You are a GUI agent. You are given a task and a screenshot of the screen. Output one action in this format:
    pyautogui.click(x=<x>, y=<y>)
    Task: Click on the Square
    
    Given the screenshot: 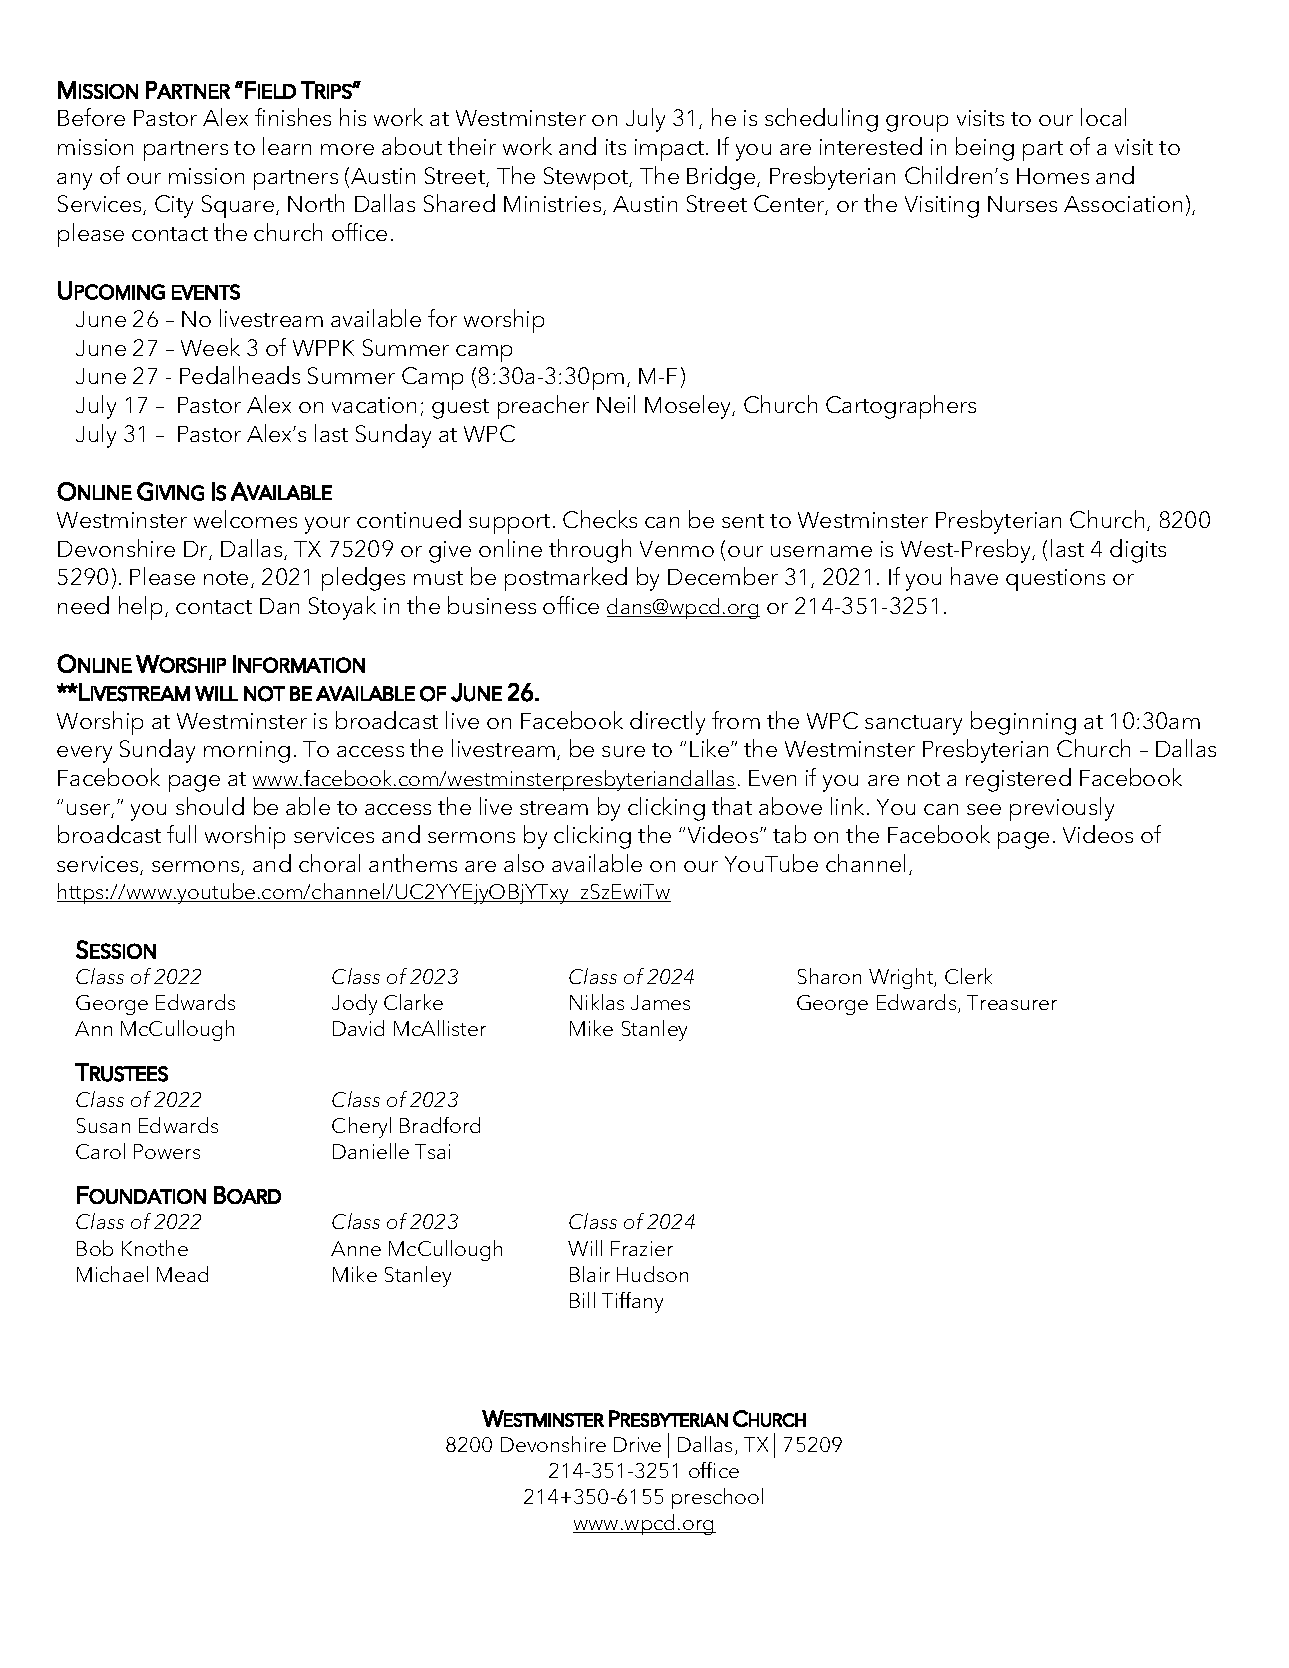 What is the action you would take?
    pyautogui.click(x=238, y=206)
